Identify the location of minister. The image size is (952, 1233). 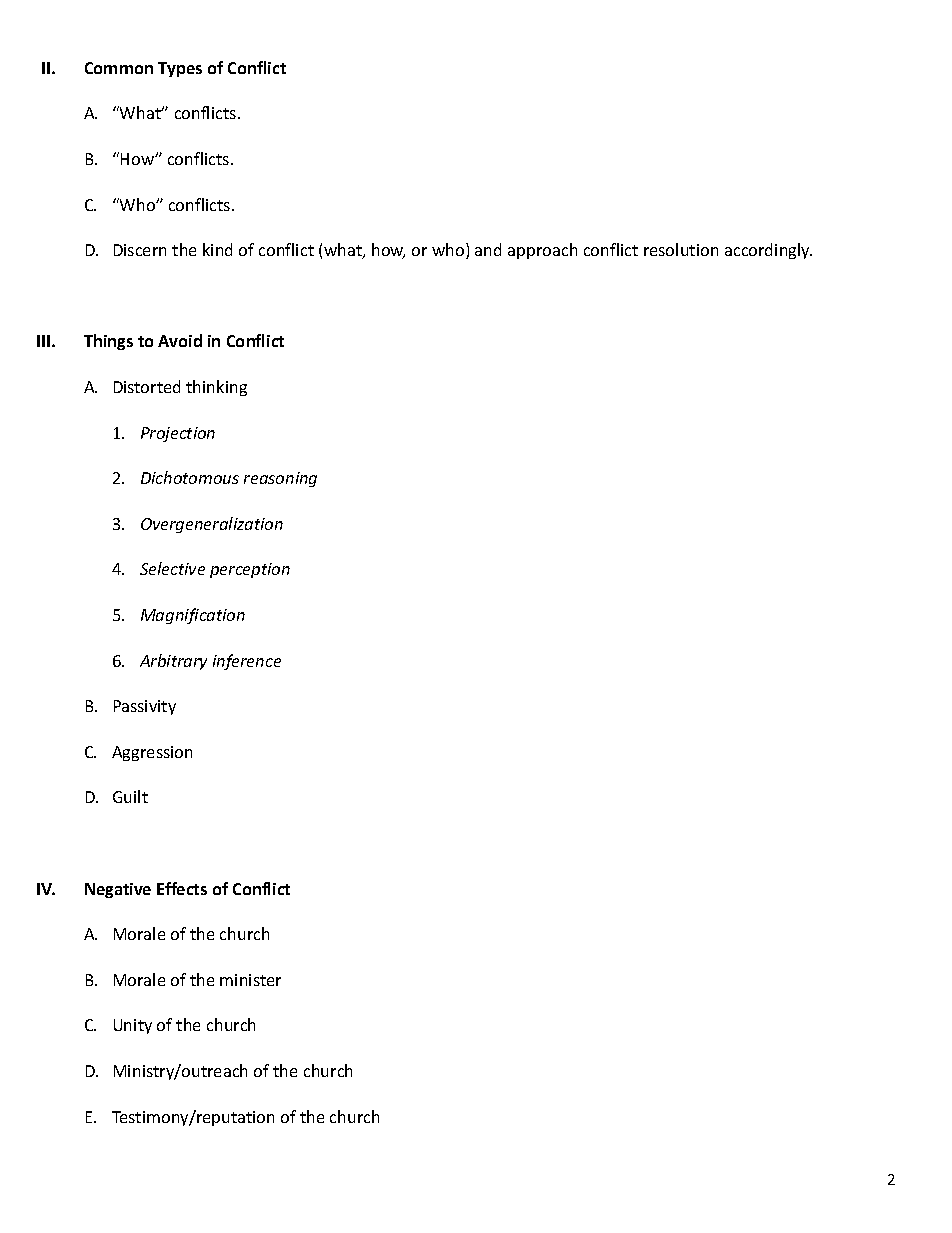
(250, 980).
